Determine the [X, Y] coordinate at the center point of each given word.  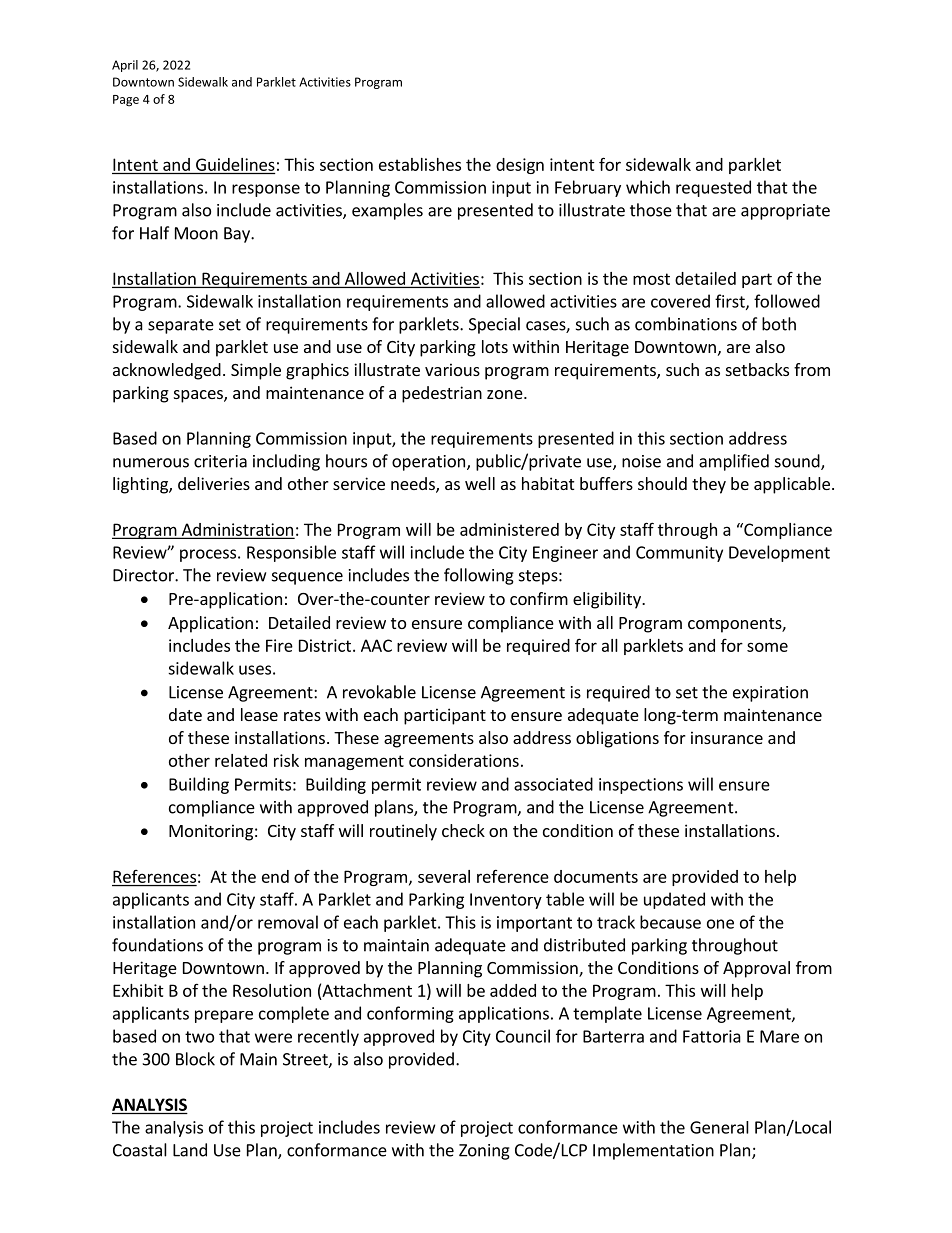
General [719, 1127]
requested [713, 188]
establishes [420, 164]
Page [126, 101]
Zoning [484, 1152]
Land [190, 1150]
